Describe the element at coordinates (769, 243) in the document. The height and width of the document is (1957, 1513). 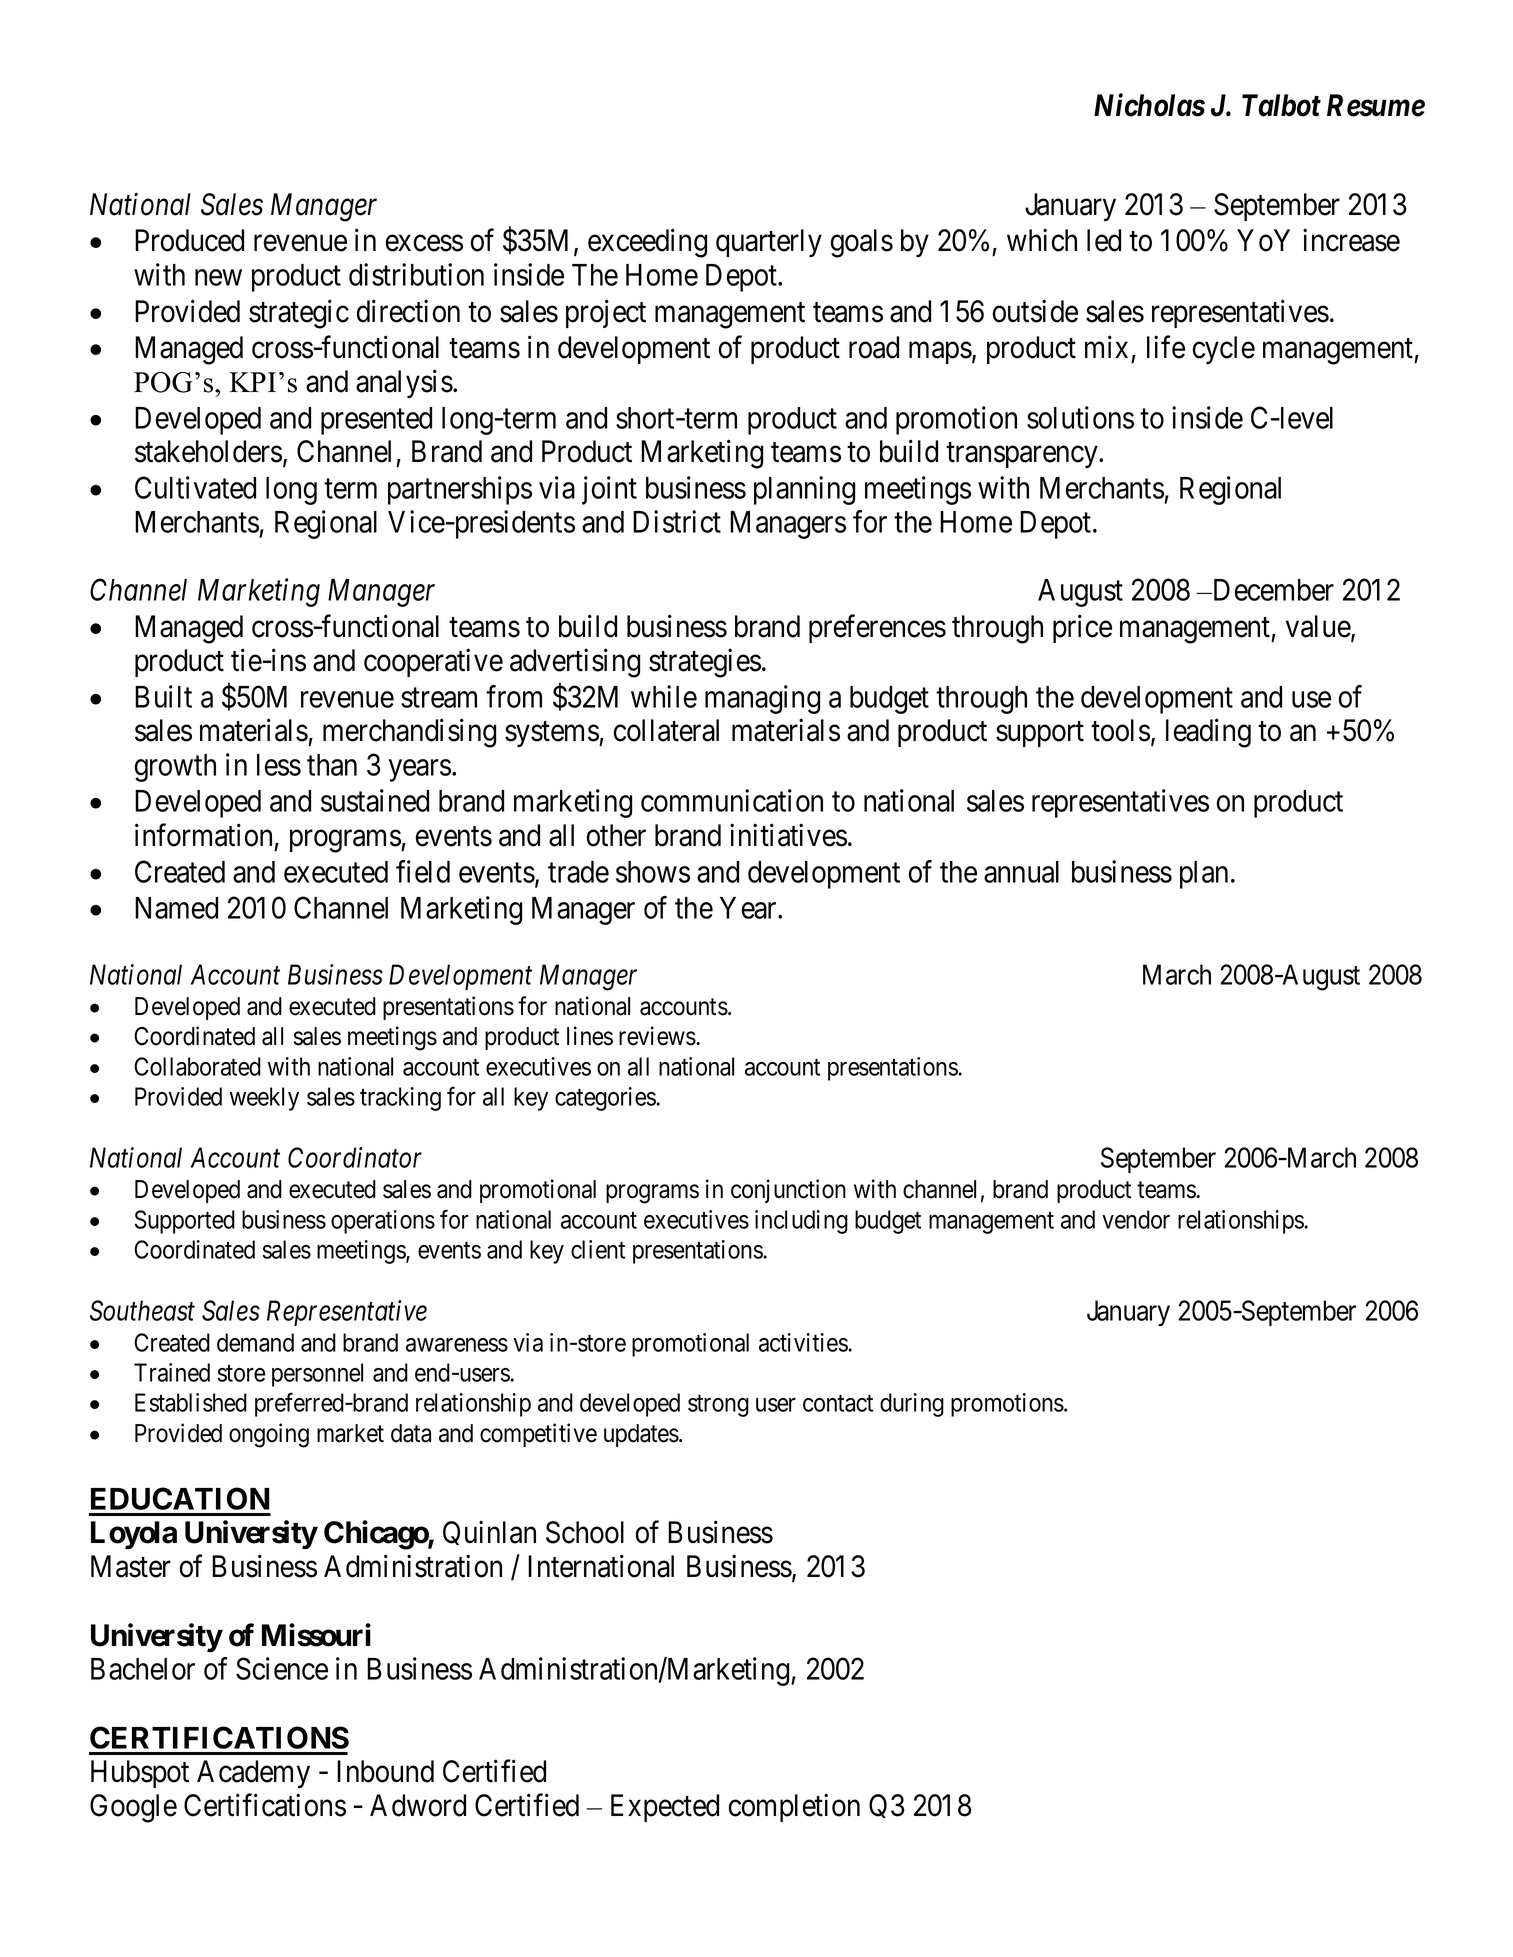
I see `quarterly` at that location.
